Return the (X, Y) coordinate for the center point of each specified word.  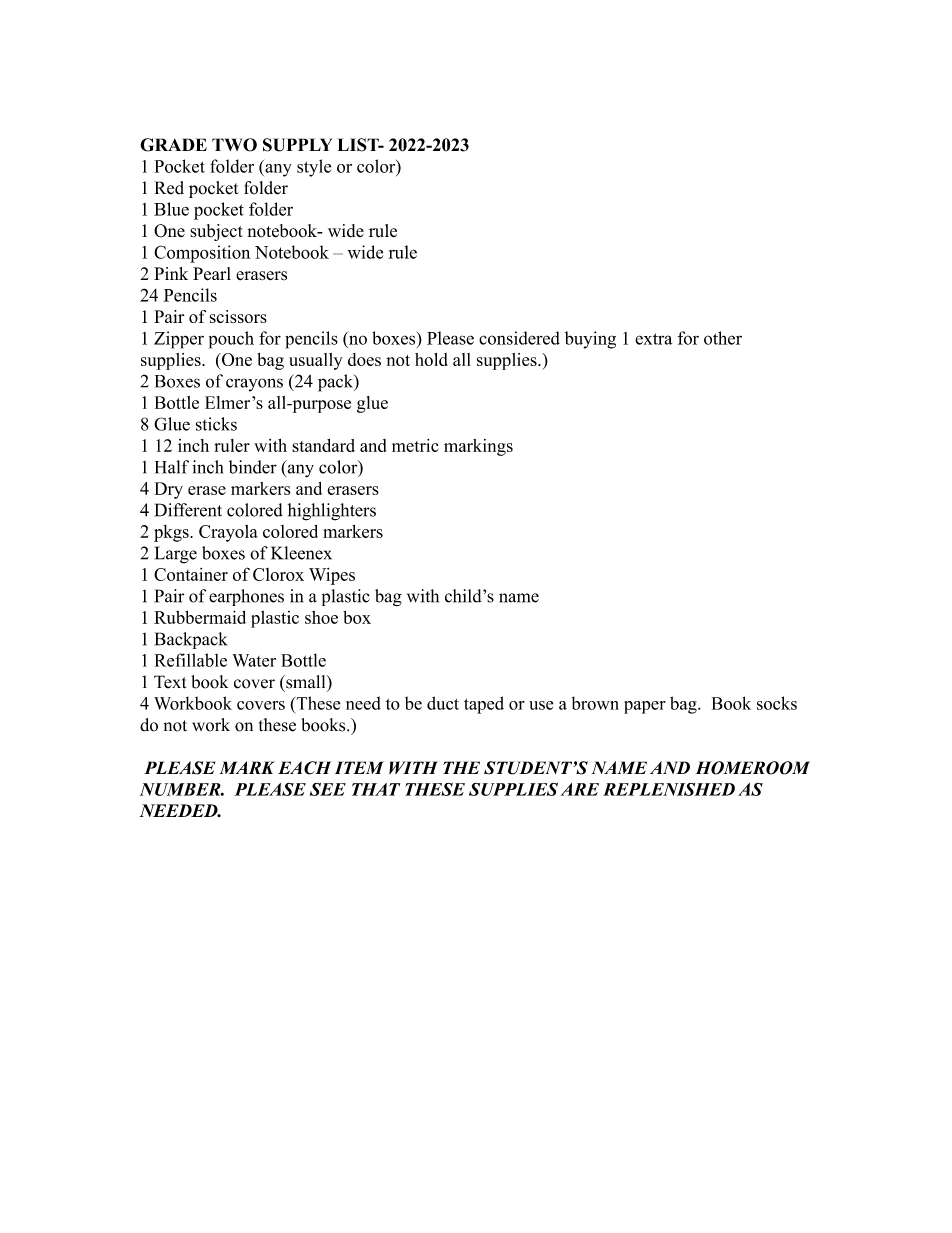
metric (415, 445)
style (314, 168)
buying (590, 340)
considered (519, 338)
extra (653, 339)
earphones (246, 597)
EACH (304, 768)
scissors (238, 316)
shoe (321, 617)
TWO (234, 145)
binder (253, 467)
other (723, 338)
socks (777, 703)
